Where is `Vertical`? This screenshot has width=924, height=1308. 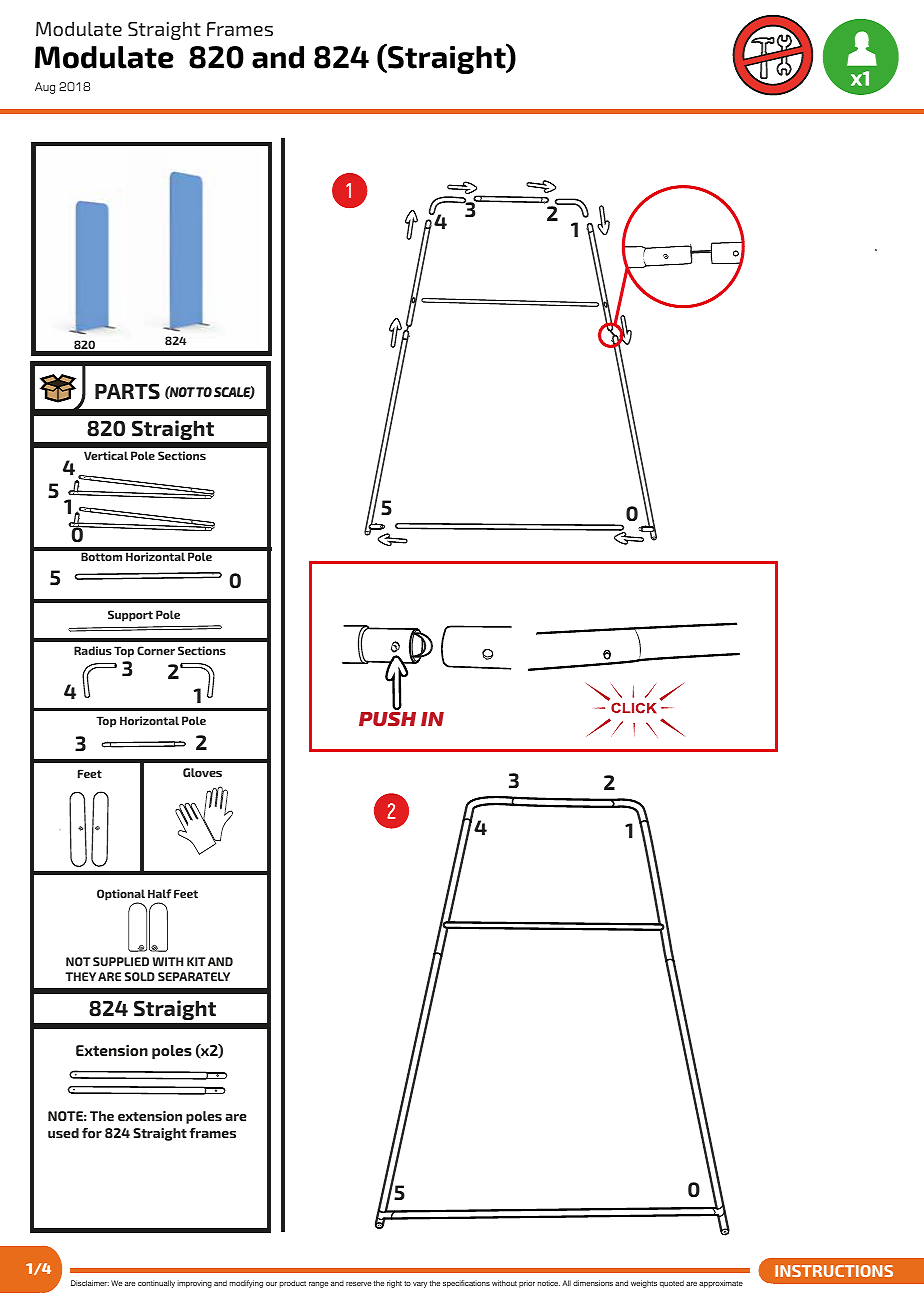
Vertical is located at coordinates (106, 455).
